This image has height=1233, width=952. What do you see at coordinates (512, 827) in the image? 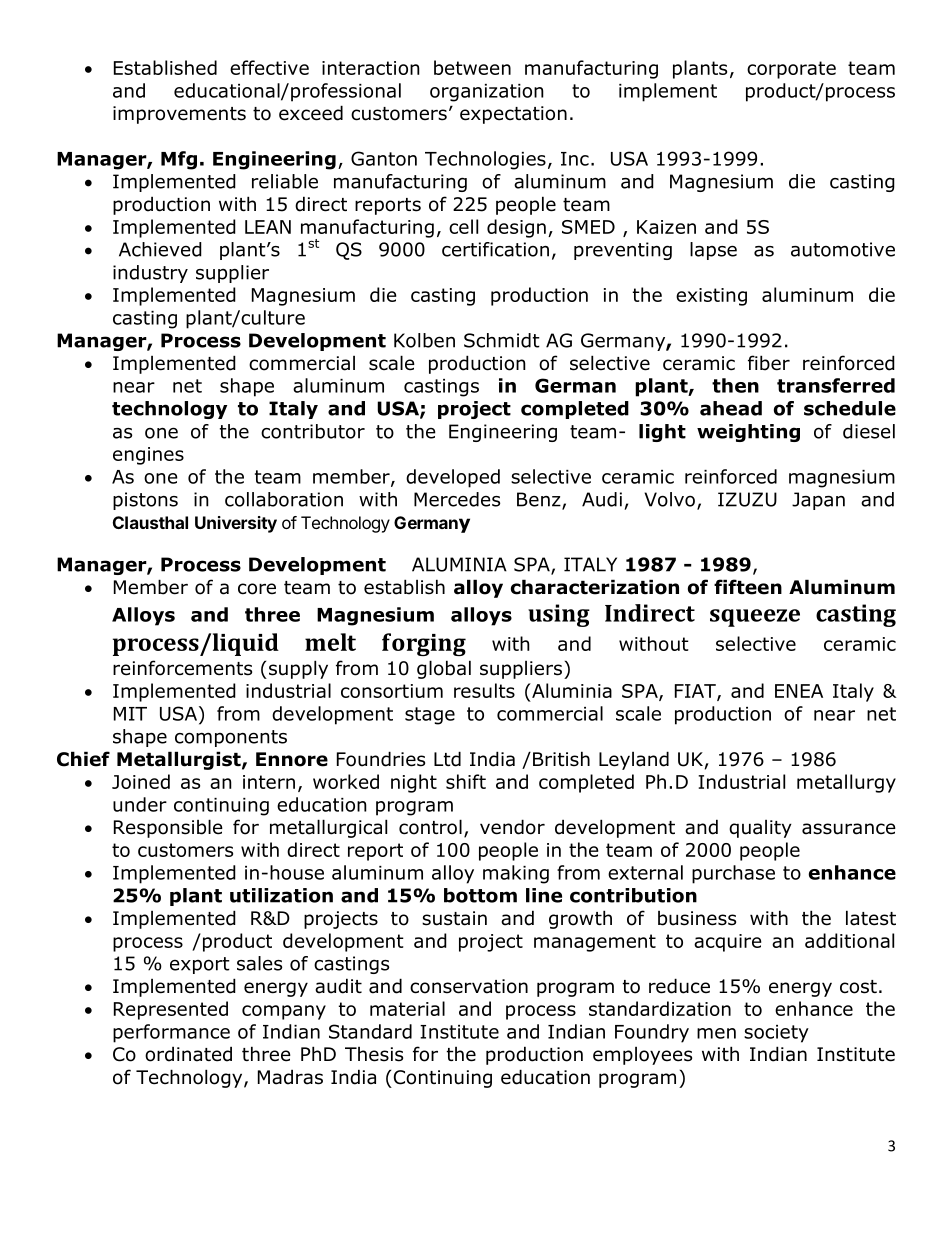
I see `vendor` at bounding box center [512, 827].
